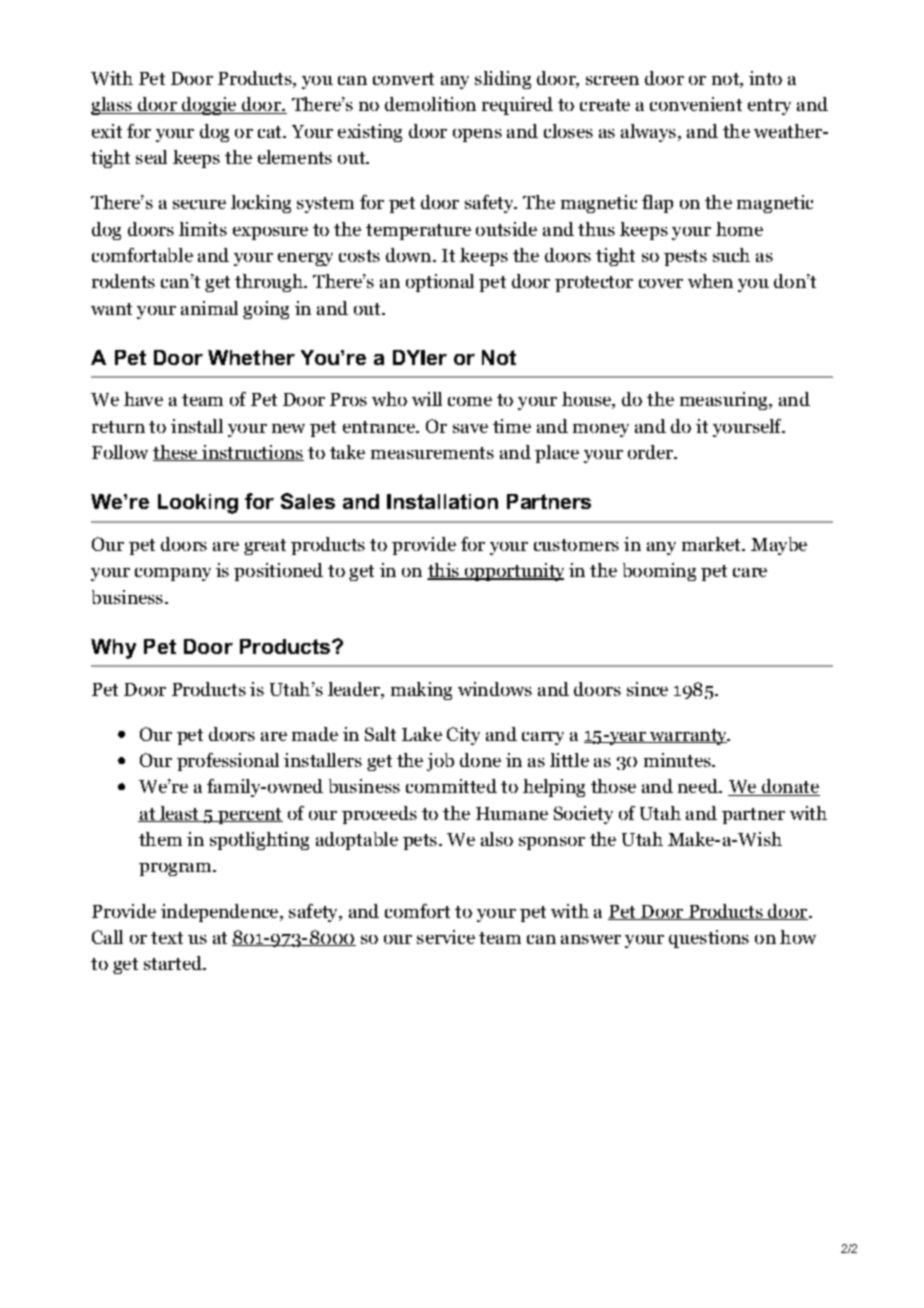  What do you see at coordinates (444, 571) in the screenshot?
I see `this` at bounding box center [444, 571].
